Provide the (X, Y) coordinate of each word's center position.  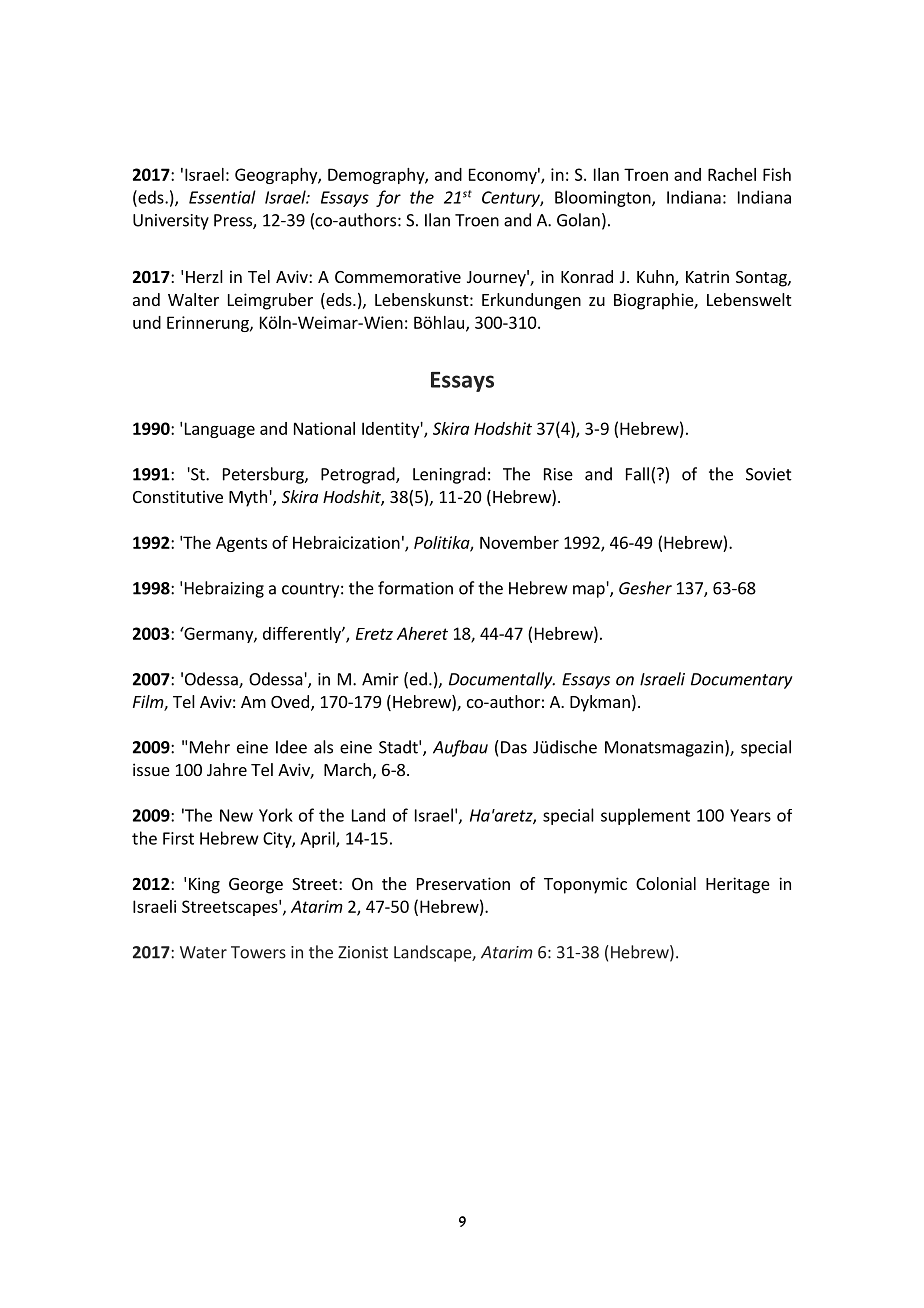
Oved (290, 701)
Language (220, 430)
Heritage (738, 885)
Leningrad (449, 475)
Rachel (732, 174)
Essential (222, 197)
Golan (578, 220)
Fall (637, 474)
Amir (380, 679)
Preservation (463, 883)
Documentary (742, 681)
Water (203, 952)
